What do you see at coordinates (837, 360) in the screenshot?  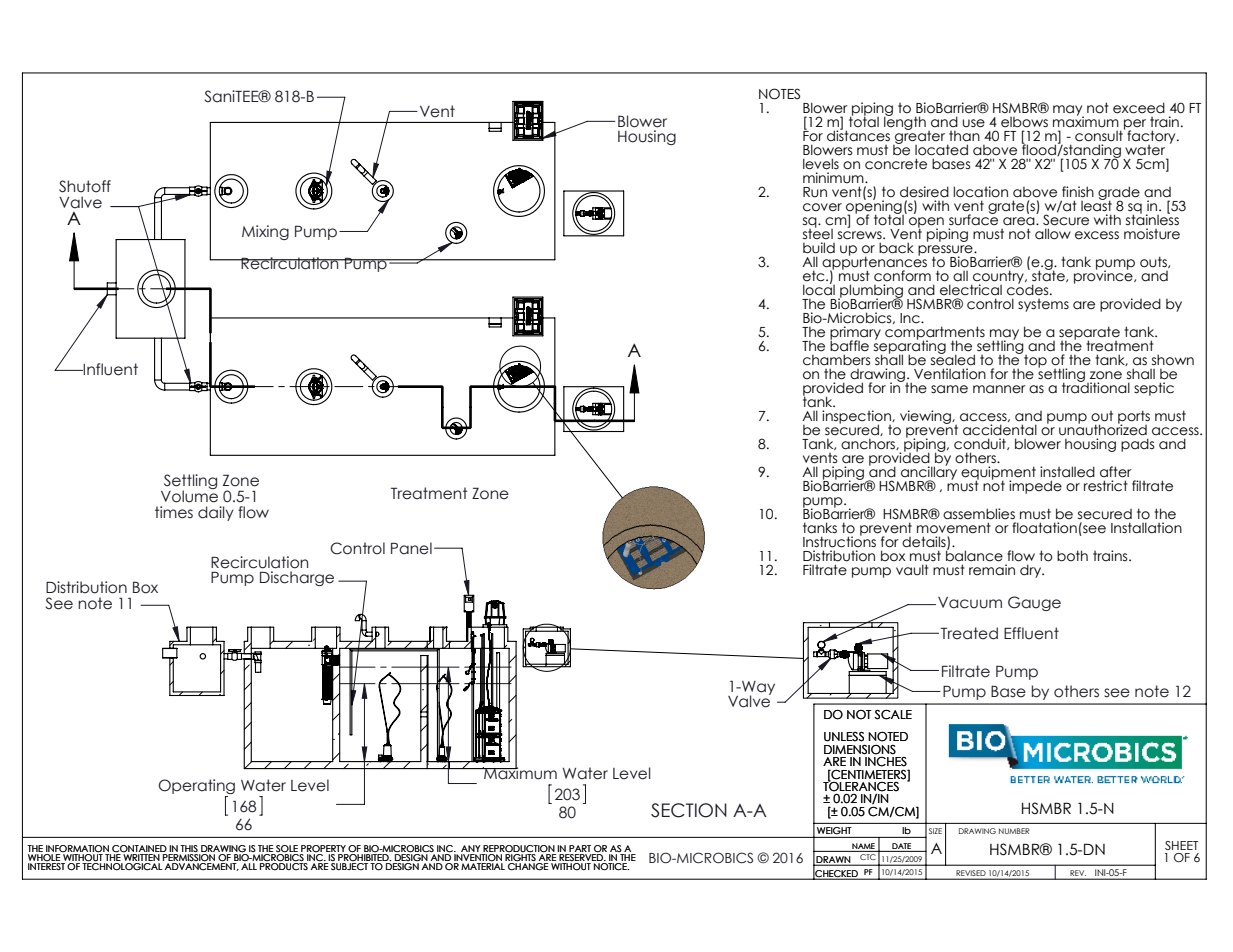 I see `chambers` at bounding box center [837, 360].
